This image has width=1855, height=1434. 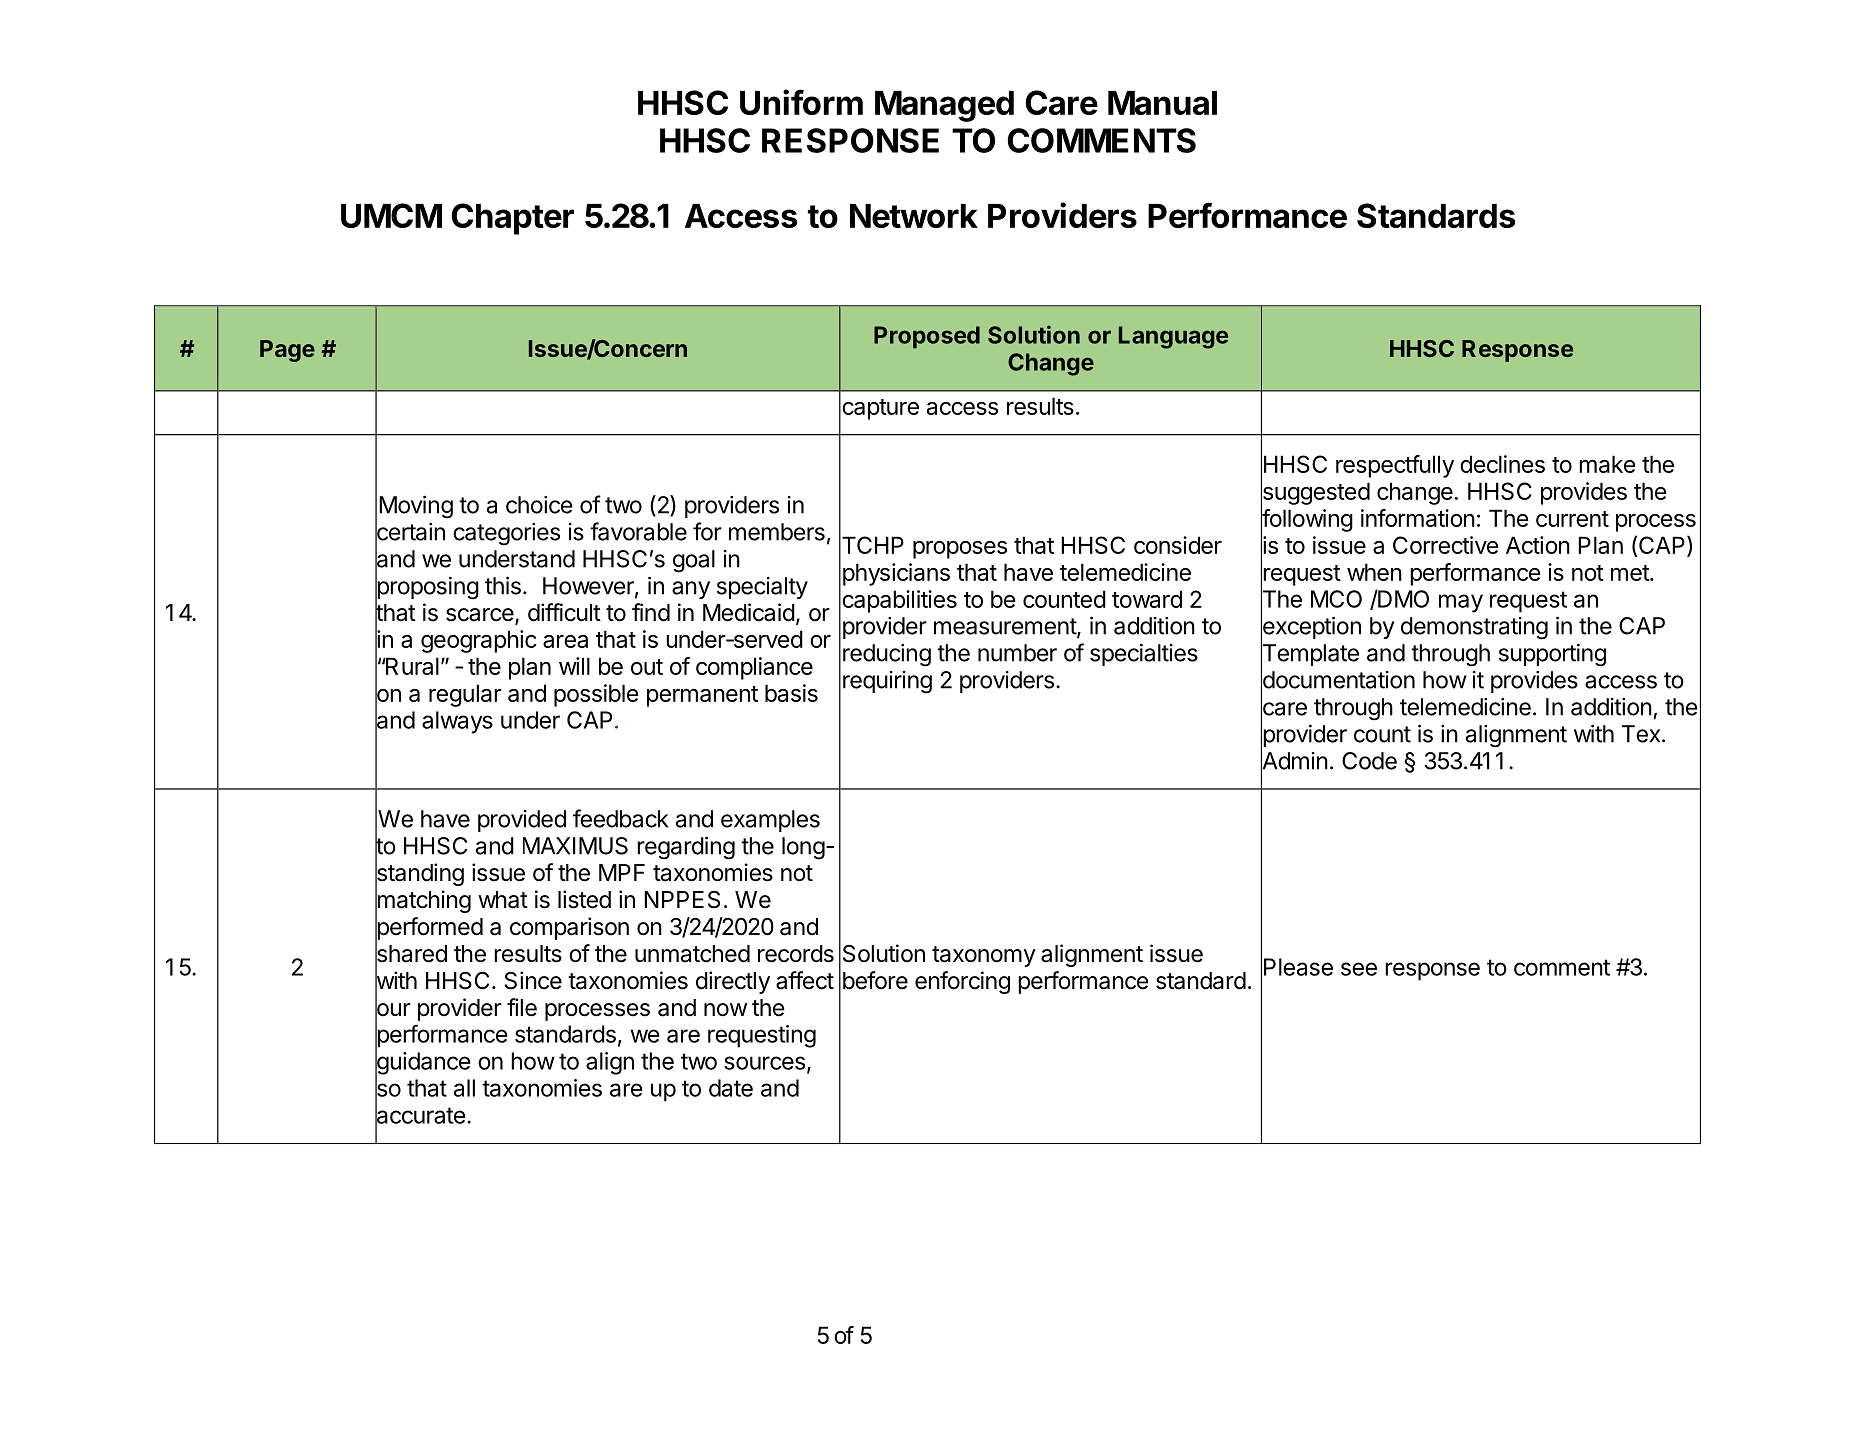 I want to click on see, so click(x=1359, y=969).
